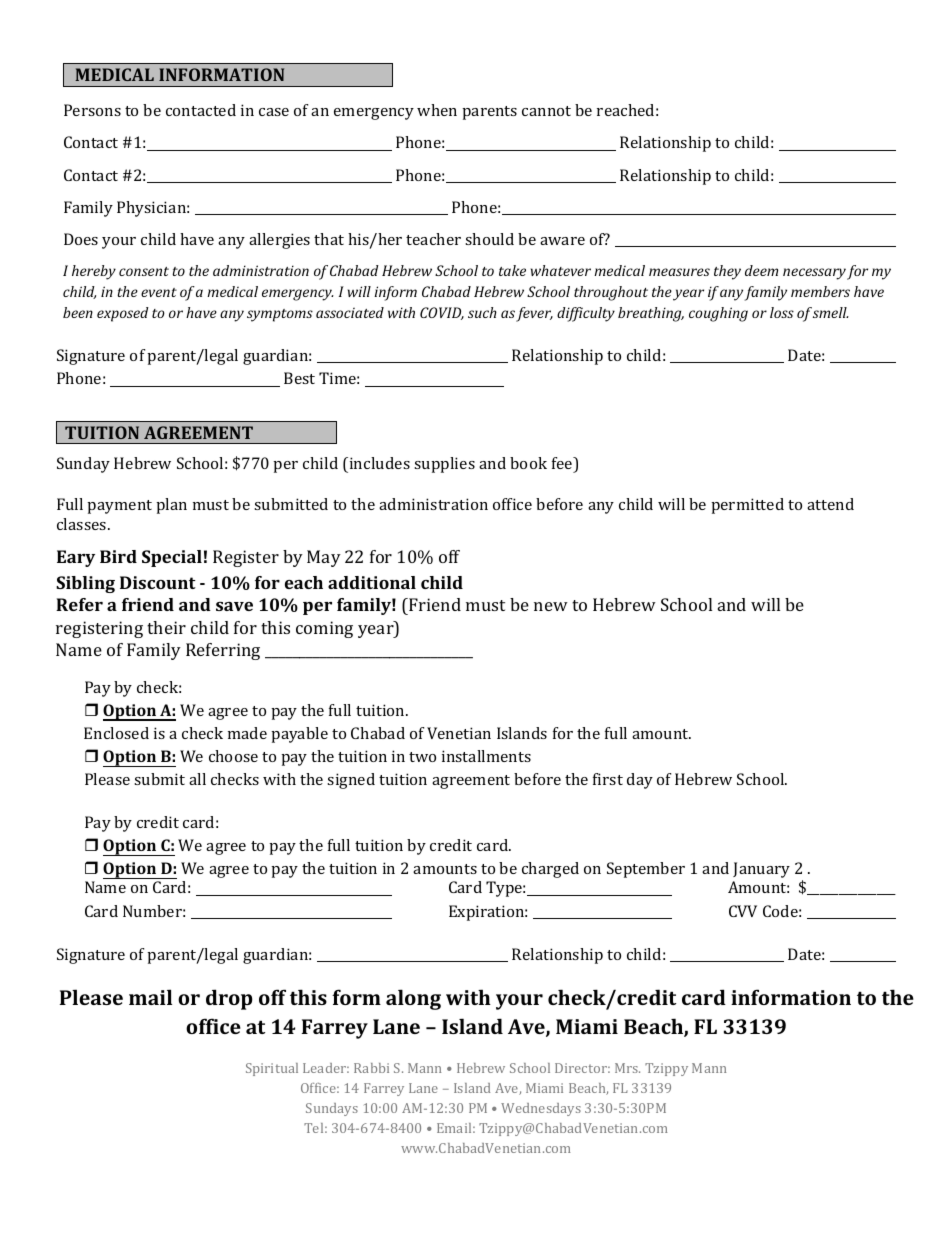 This screenshot has width=952, height=1233. What do you see at coordinates (371, 1068) in the screenshot?
I see `Rabbi` at bounding box center [371, 1068].
